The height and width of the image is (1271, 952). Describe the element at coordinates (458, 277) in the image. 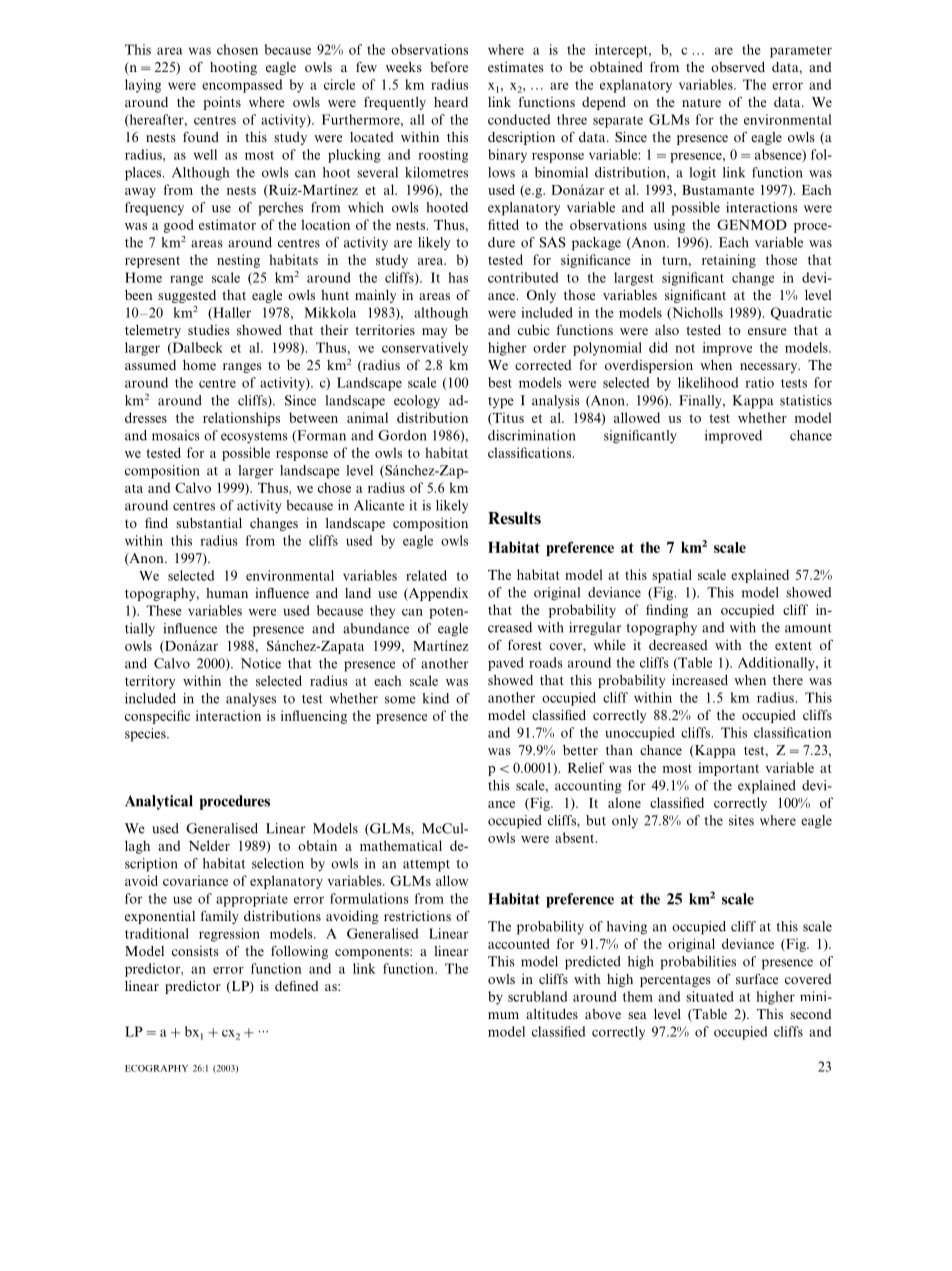

I see `has` at that location.
